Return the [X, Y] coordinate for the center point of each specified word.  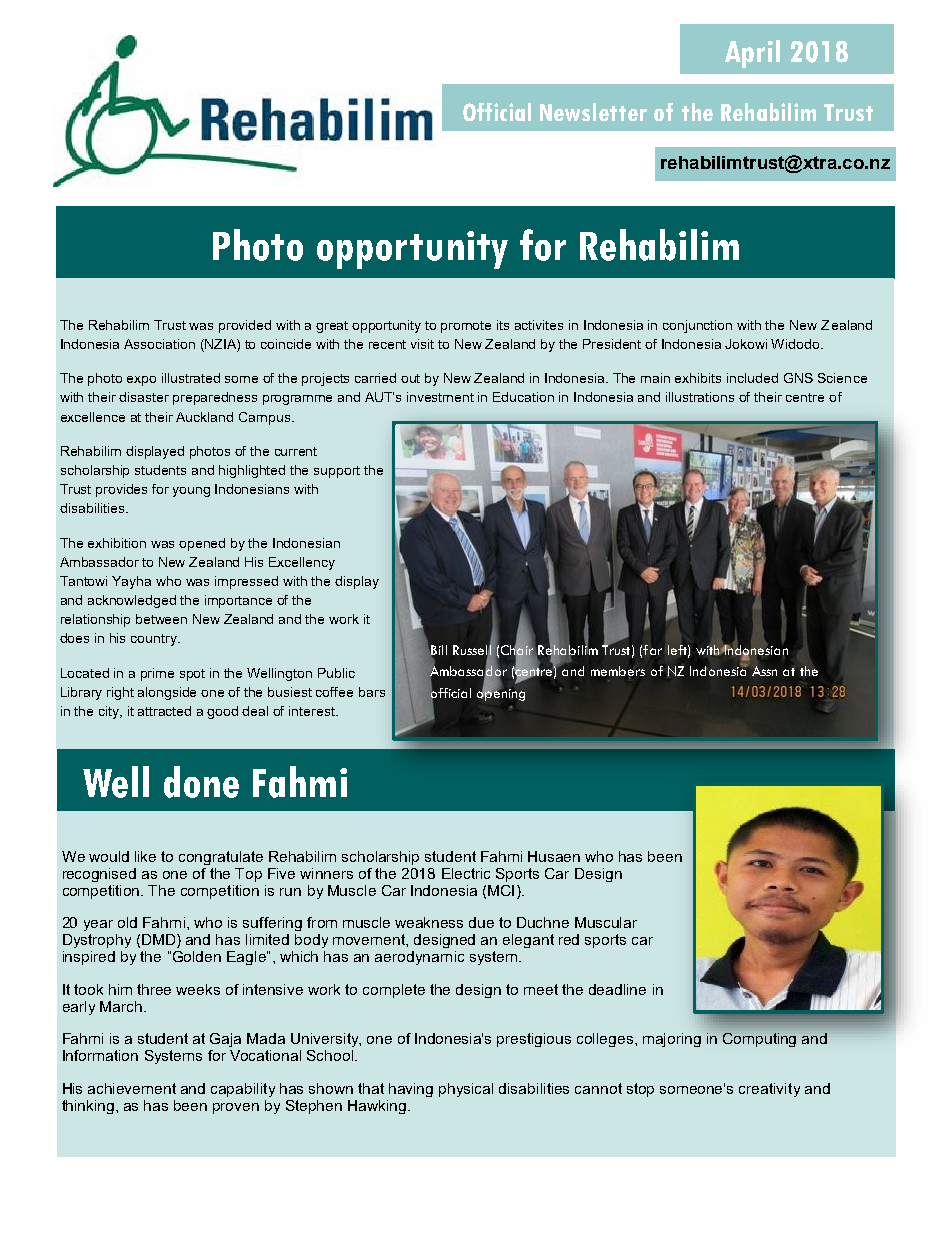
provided [245, 326]
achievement [132, 1088]
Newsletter [593, 112]
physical [466, 1090]
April [752, 54]
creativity [769, 1090]
